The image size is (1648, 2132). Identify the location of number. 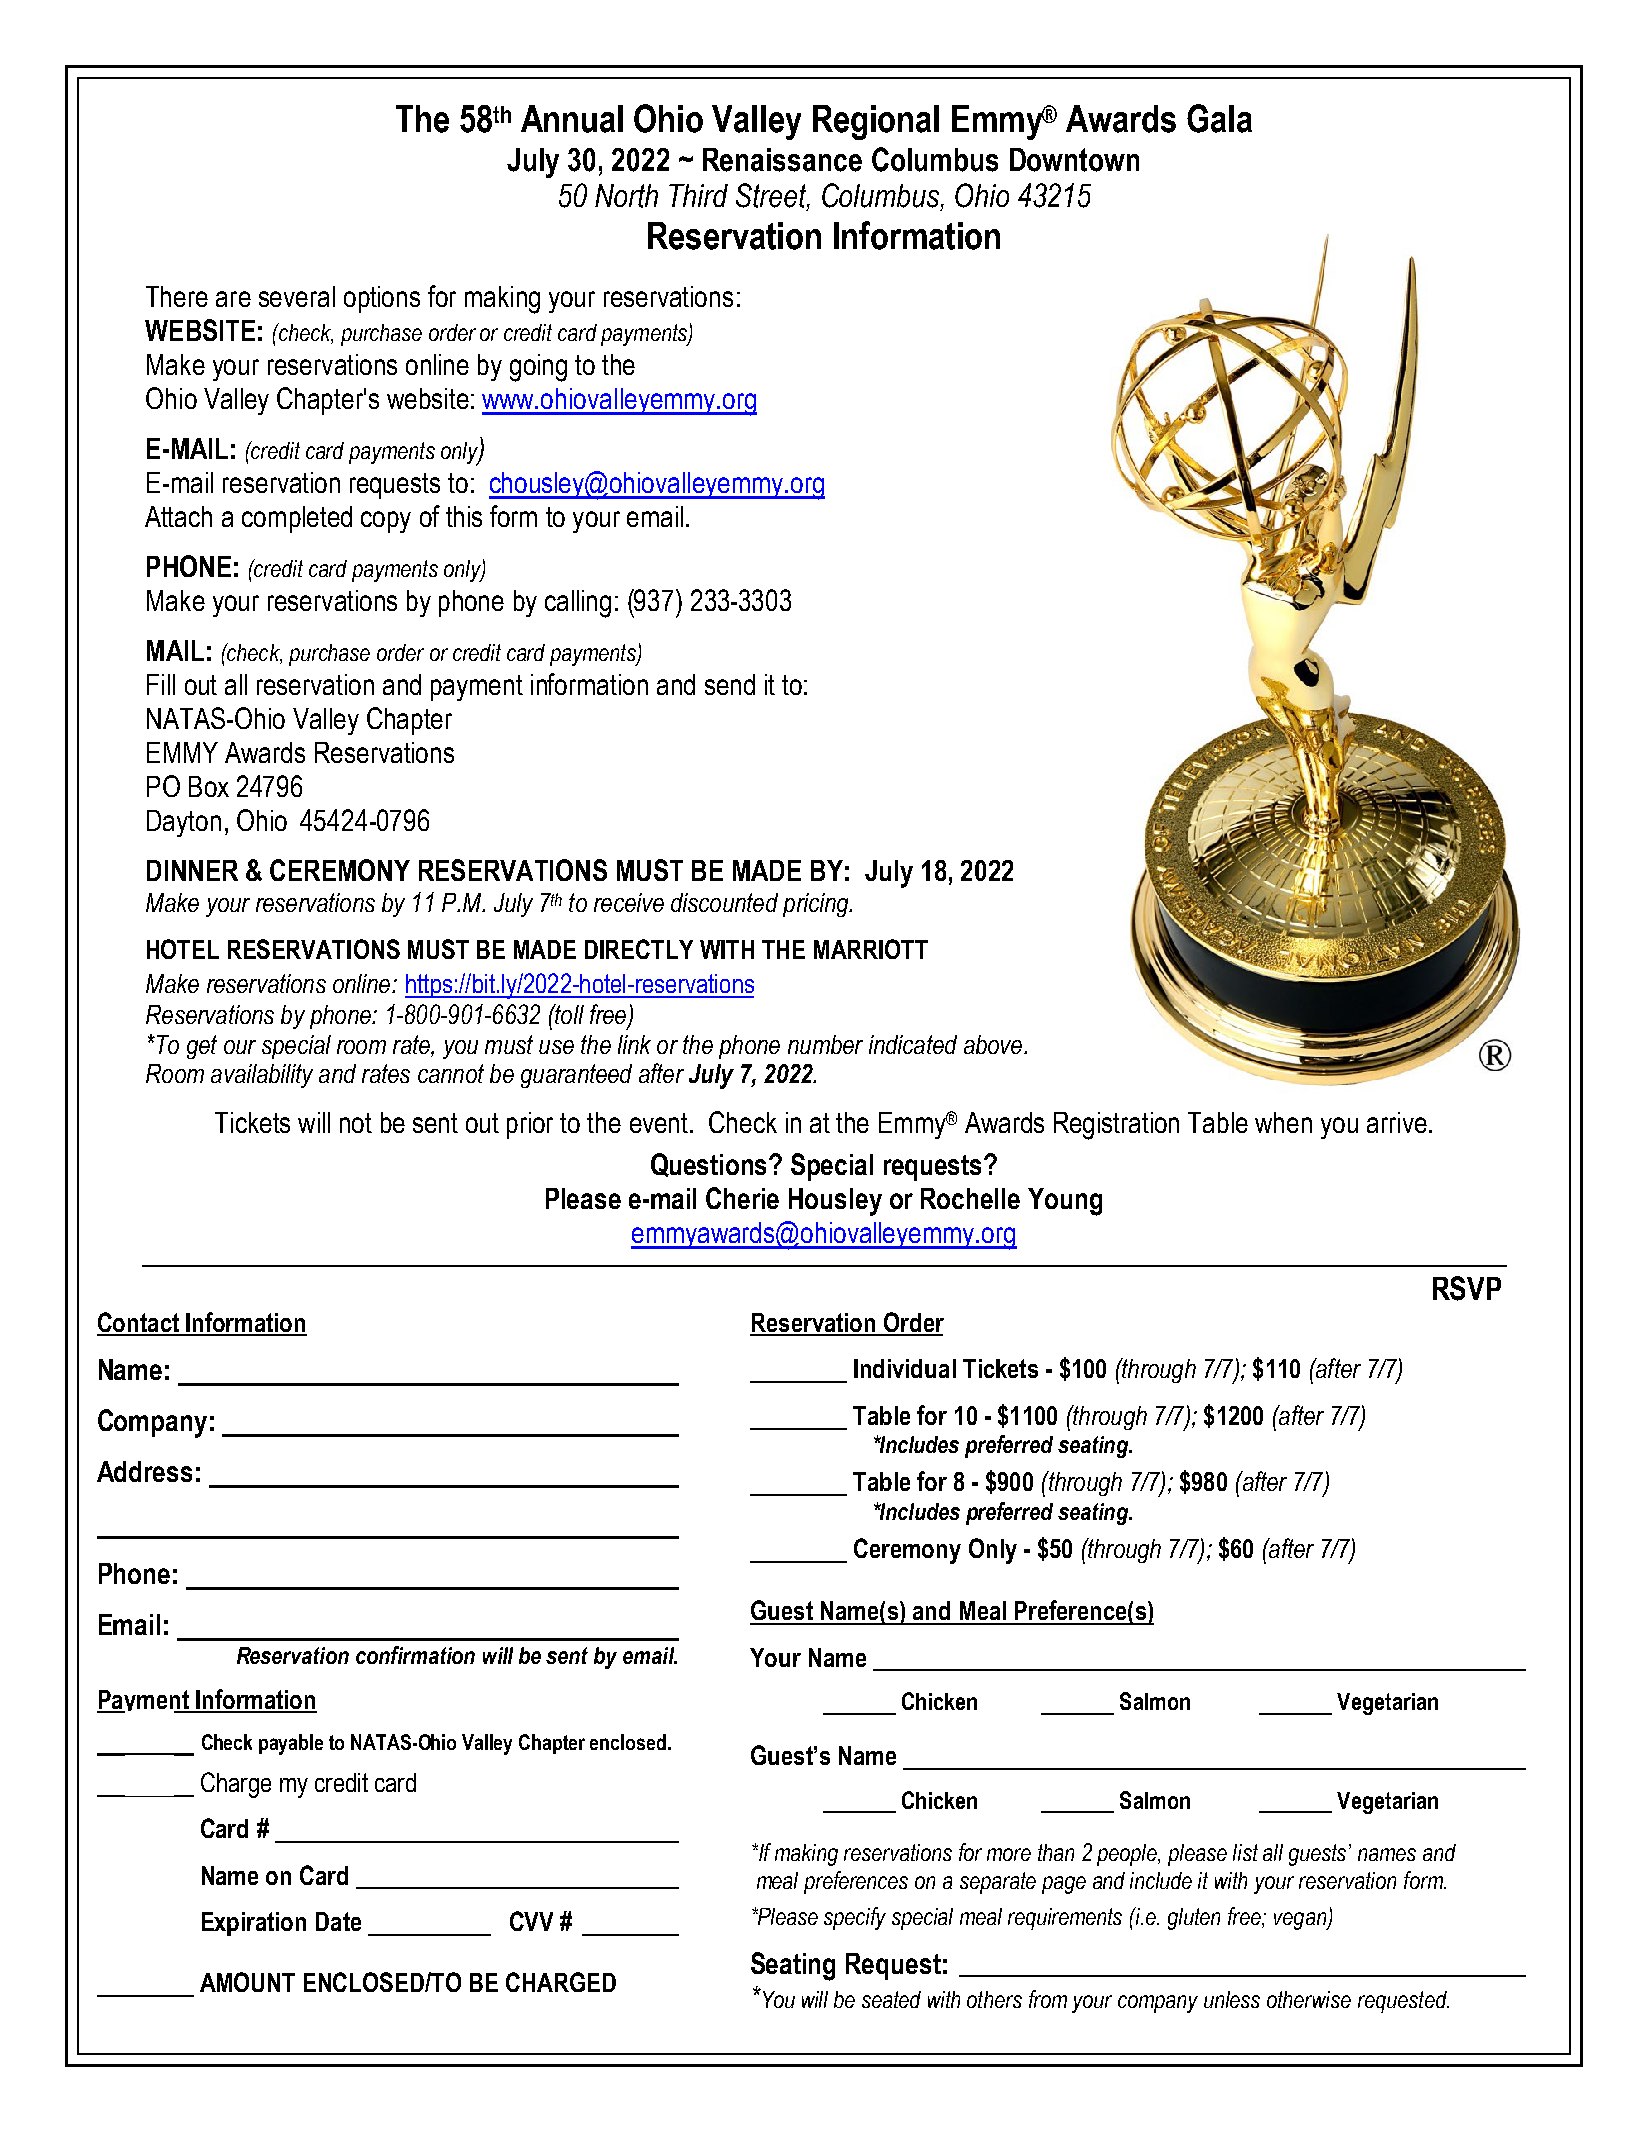
(825, 1044).
